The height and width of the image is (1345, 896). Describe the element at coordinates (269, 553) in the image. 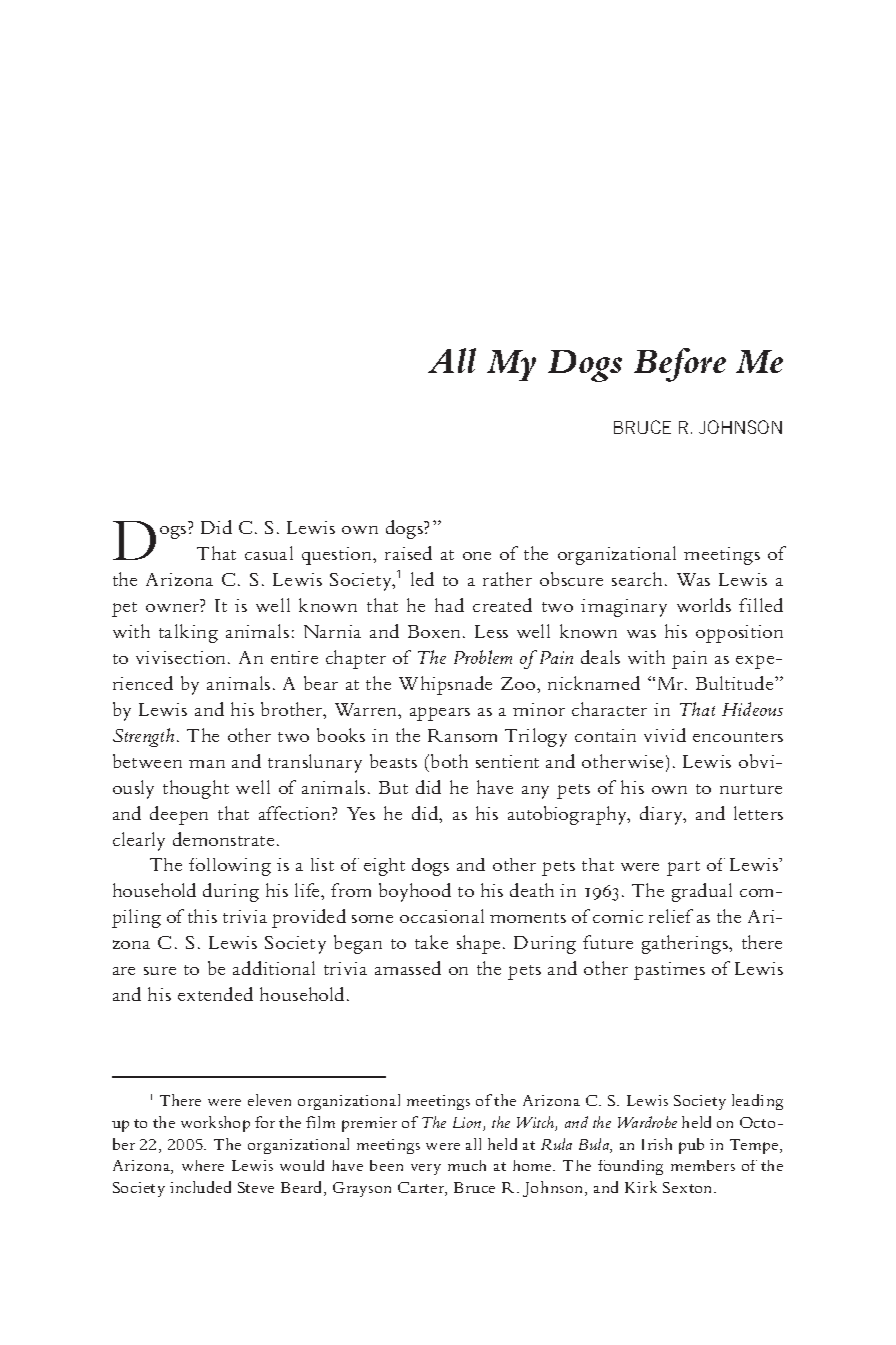

I see `casual` at that location.
